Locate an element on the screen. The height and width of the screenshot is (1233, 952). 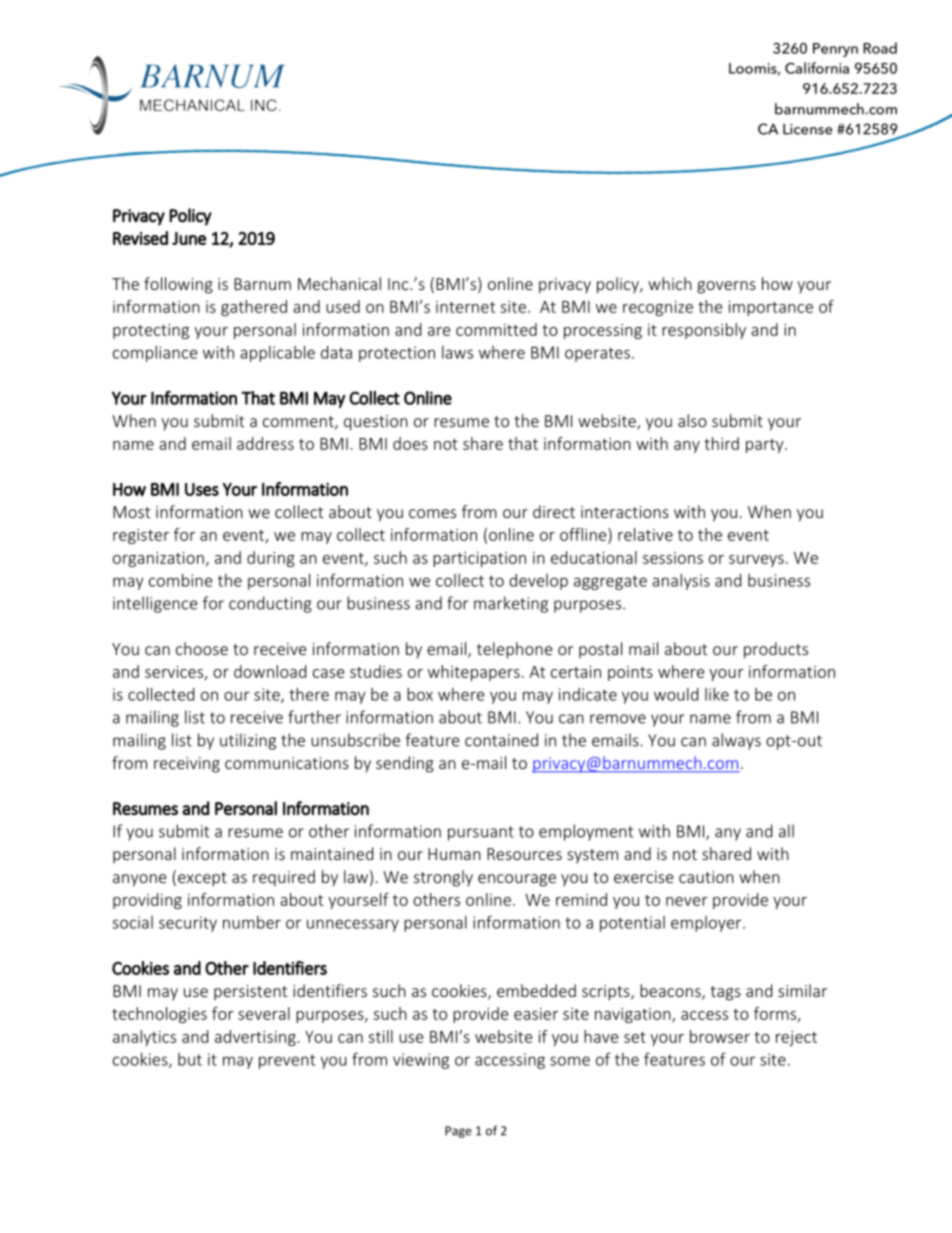
Page is located at coordinates (458, 1132).
